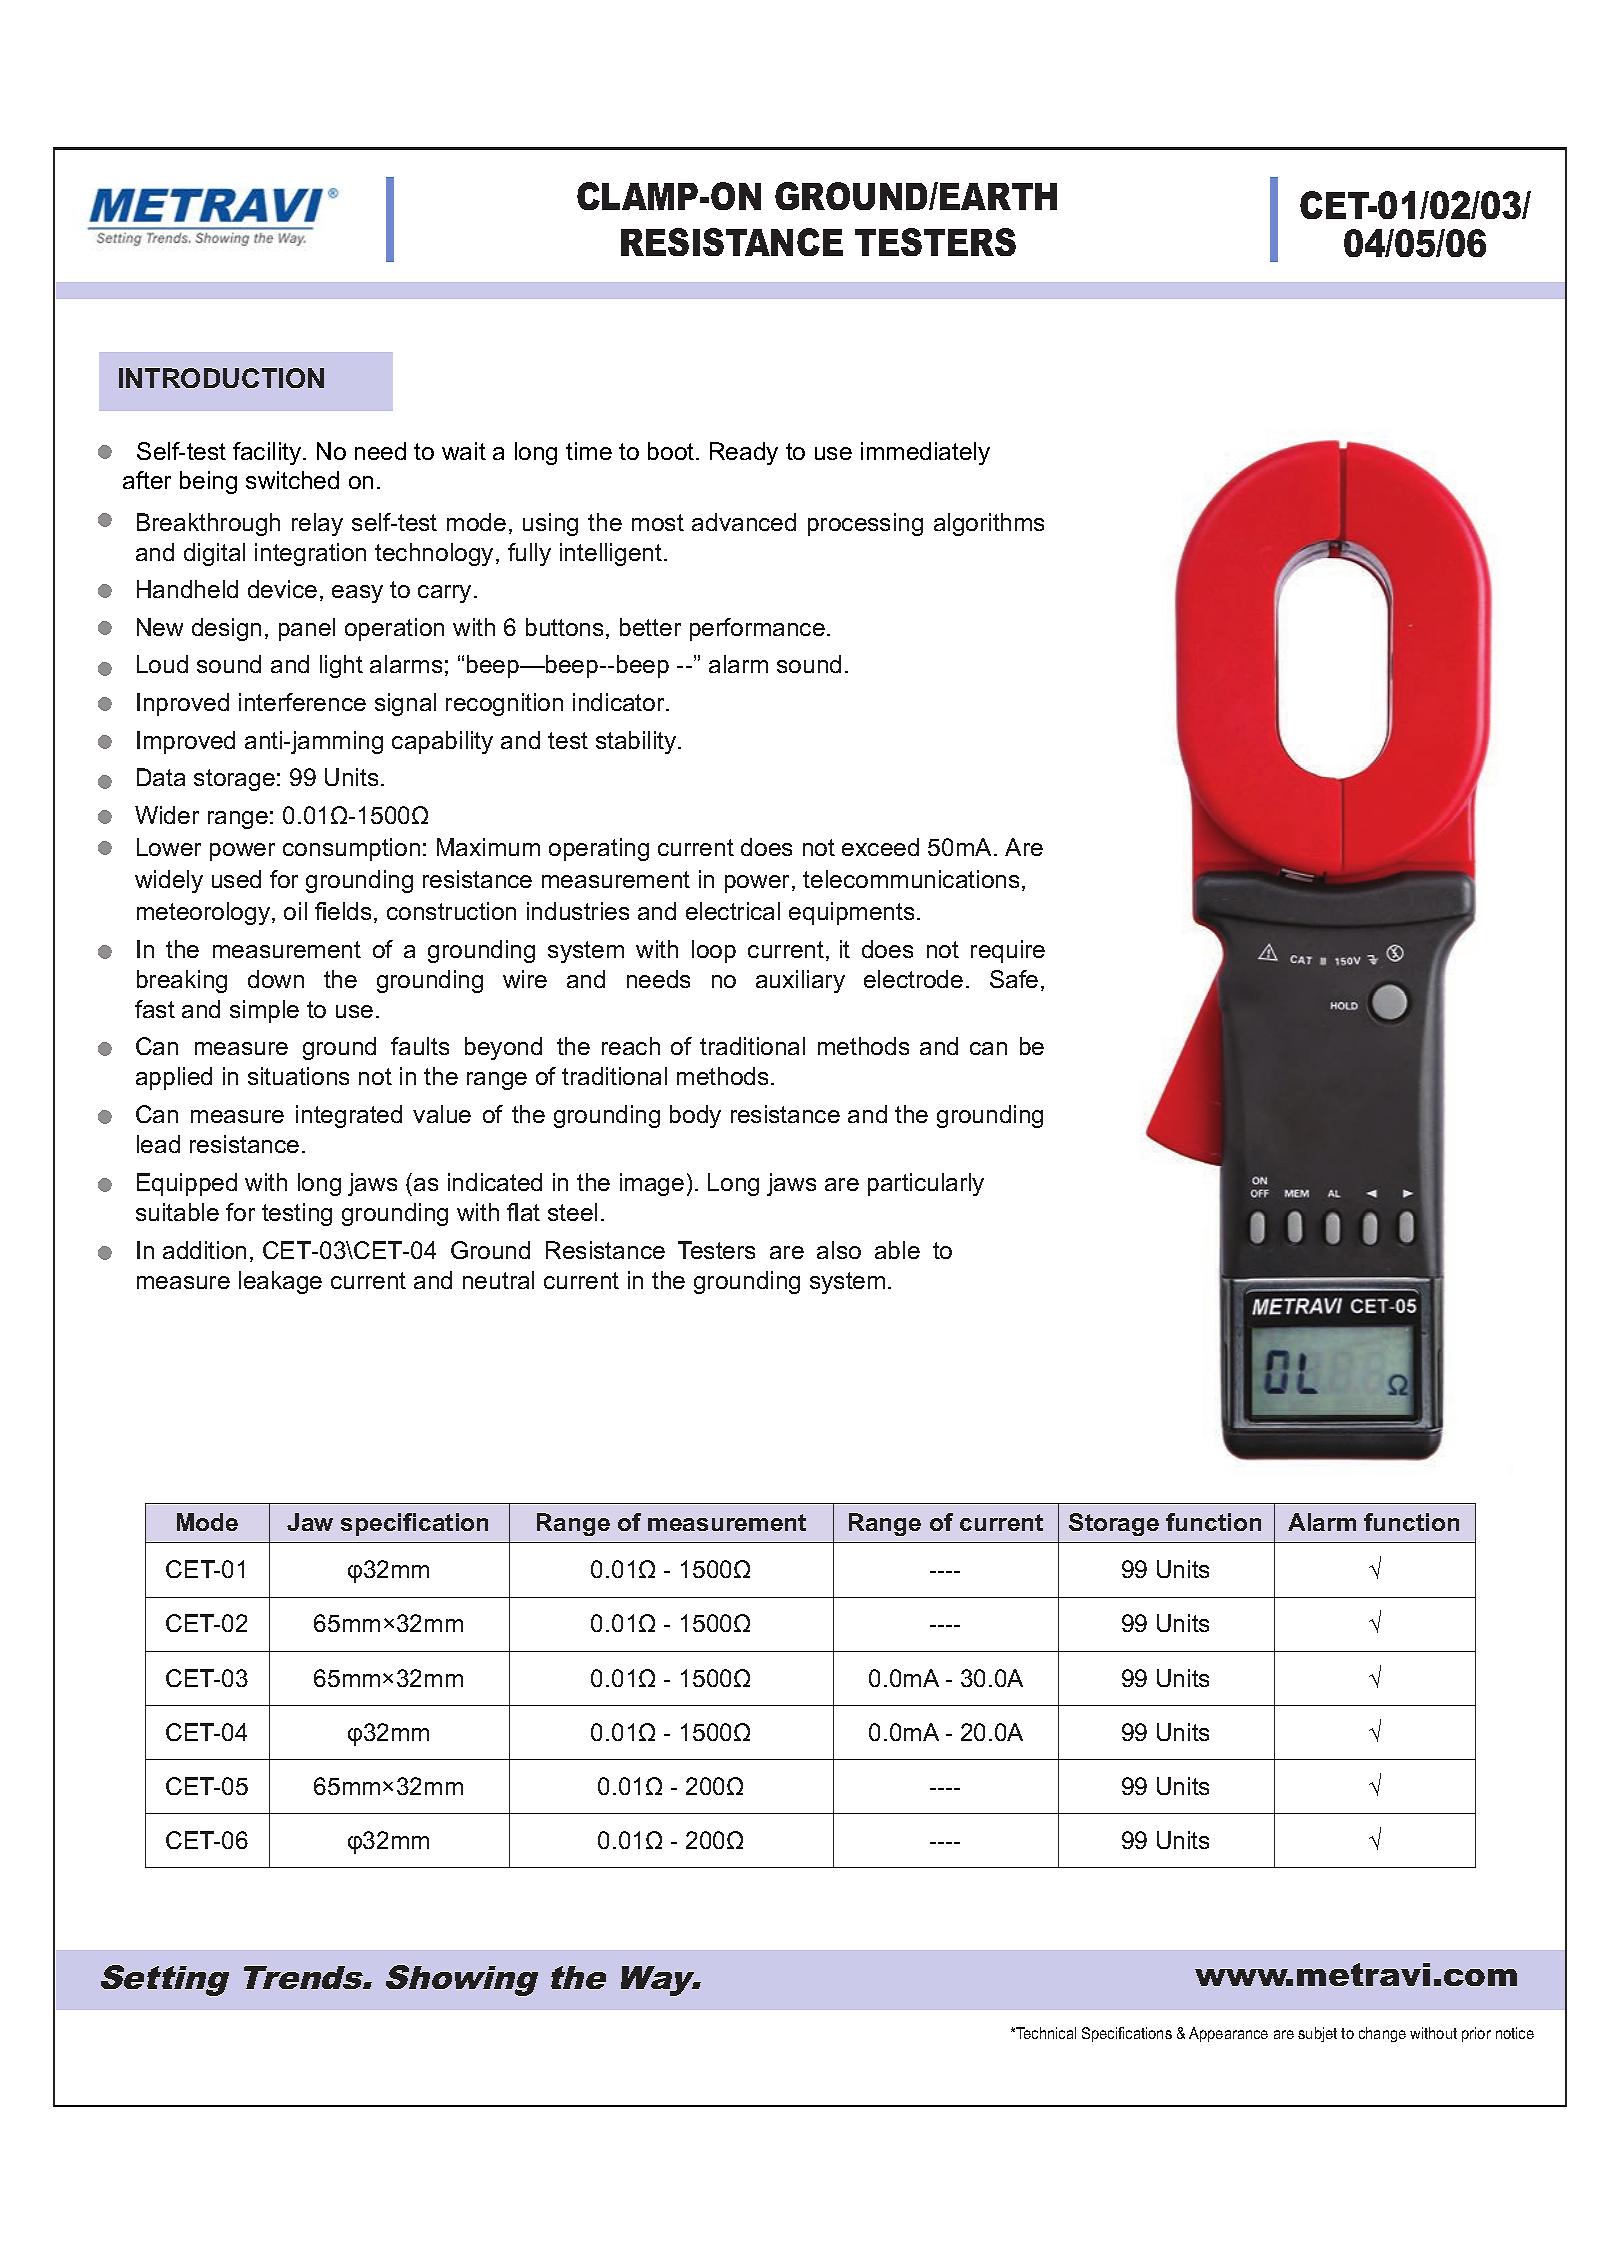  Describe the element at coordinates (989, 524) in the screenshot. I see `algorithms` at that location.
